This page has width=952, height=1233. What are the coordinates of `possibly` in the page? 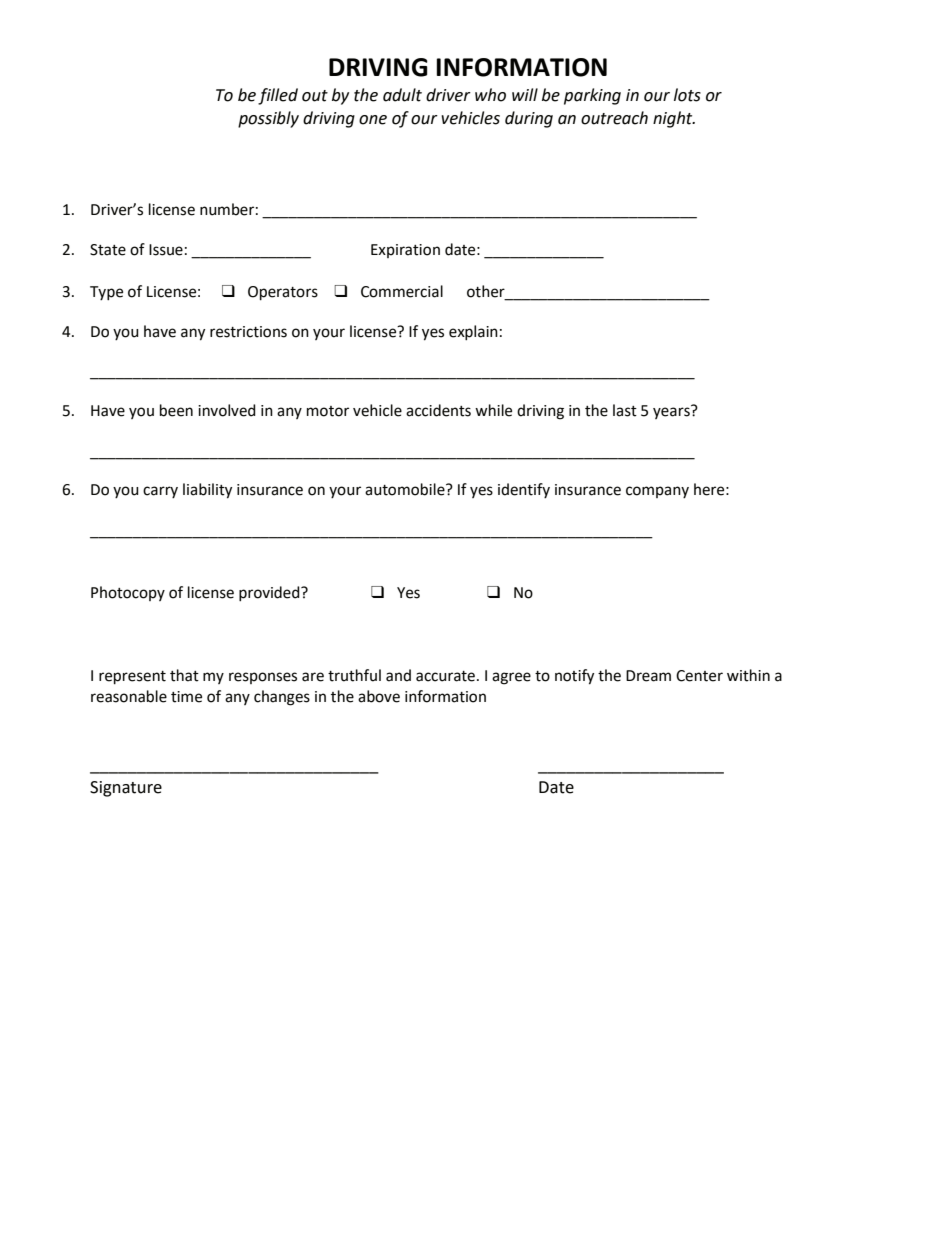 It's located at (268, 119).
